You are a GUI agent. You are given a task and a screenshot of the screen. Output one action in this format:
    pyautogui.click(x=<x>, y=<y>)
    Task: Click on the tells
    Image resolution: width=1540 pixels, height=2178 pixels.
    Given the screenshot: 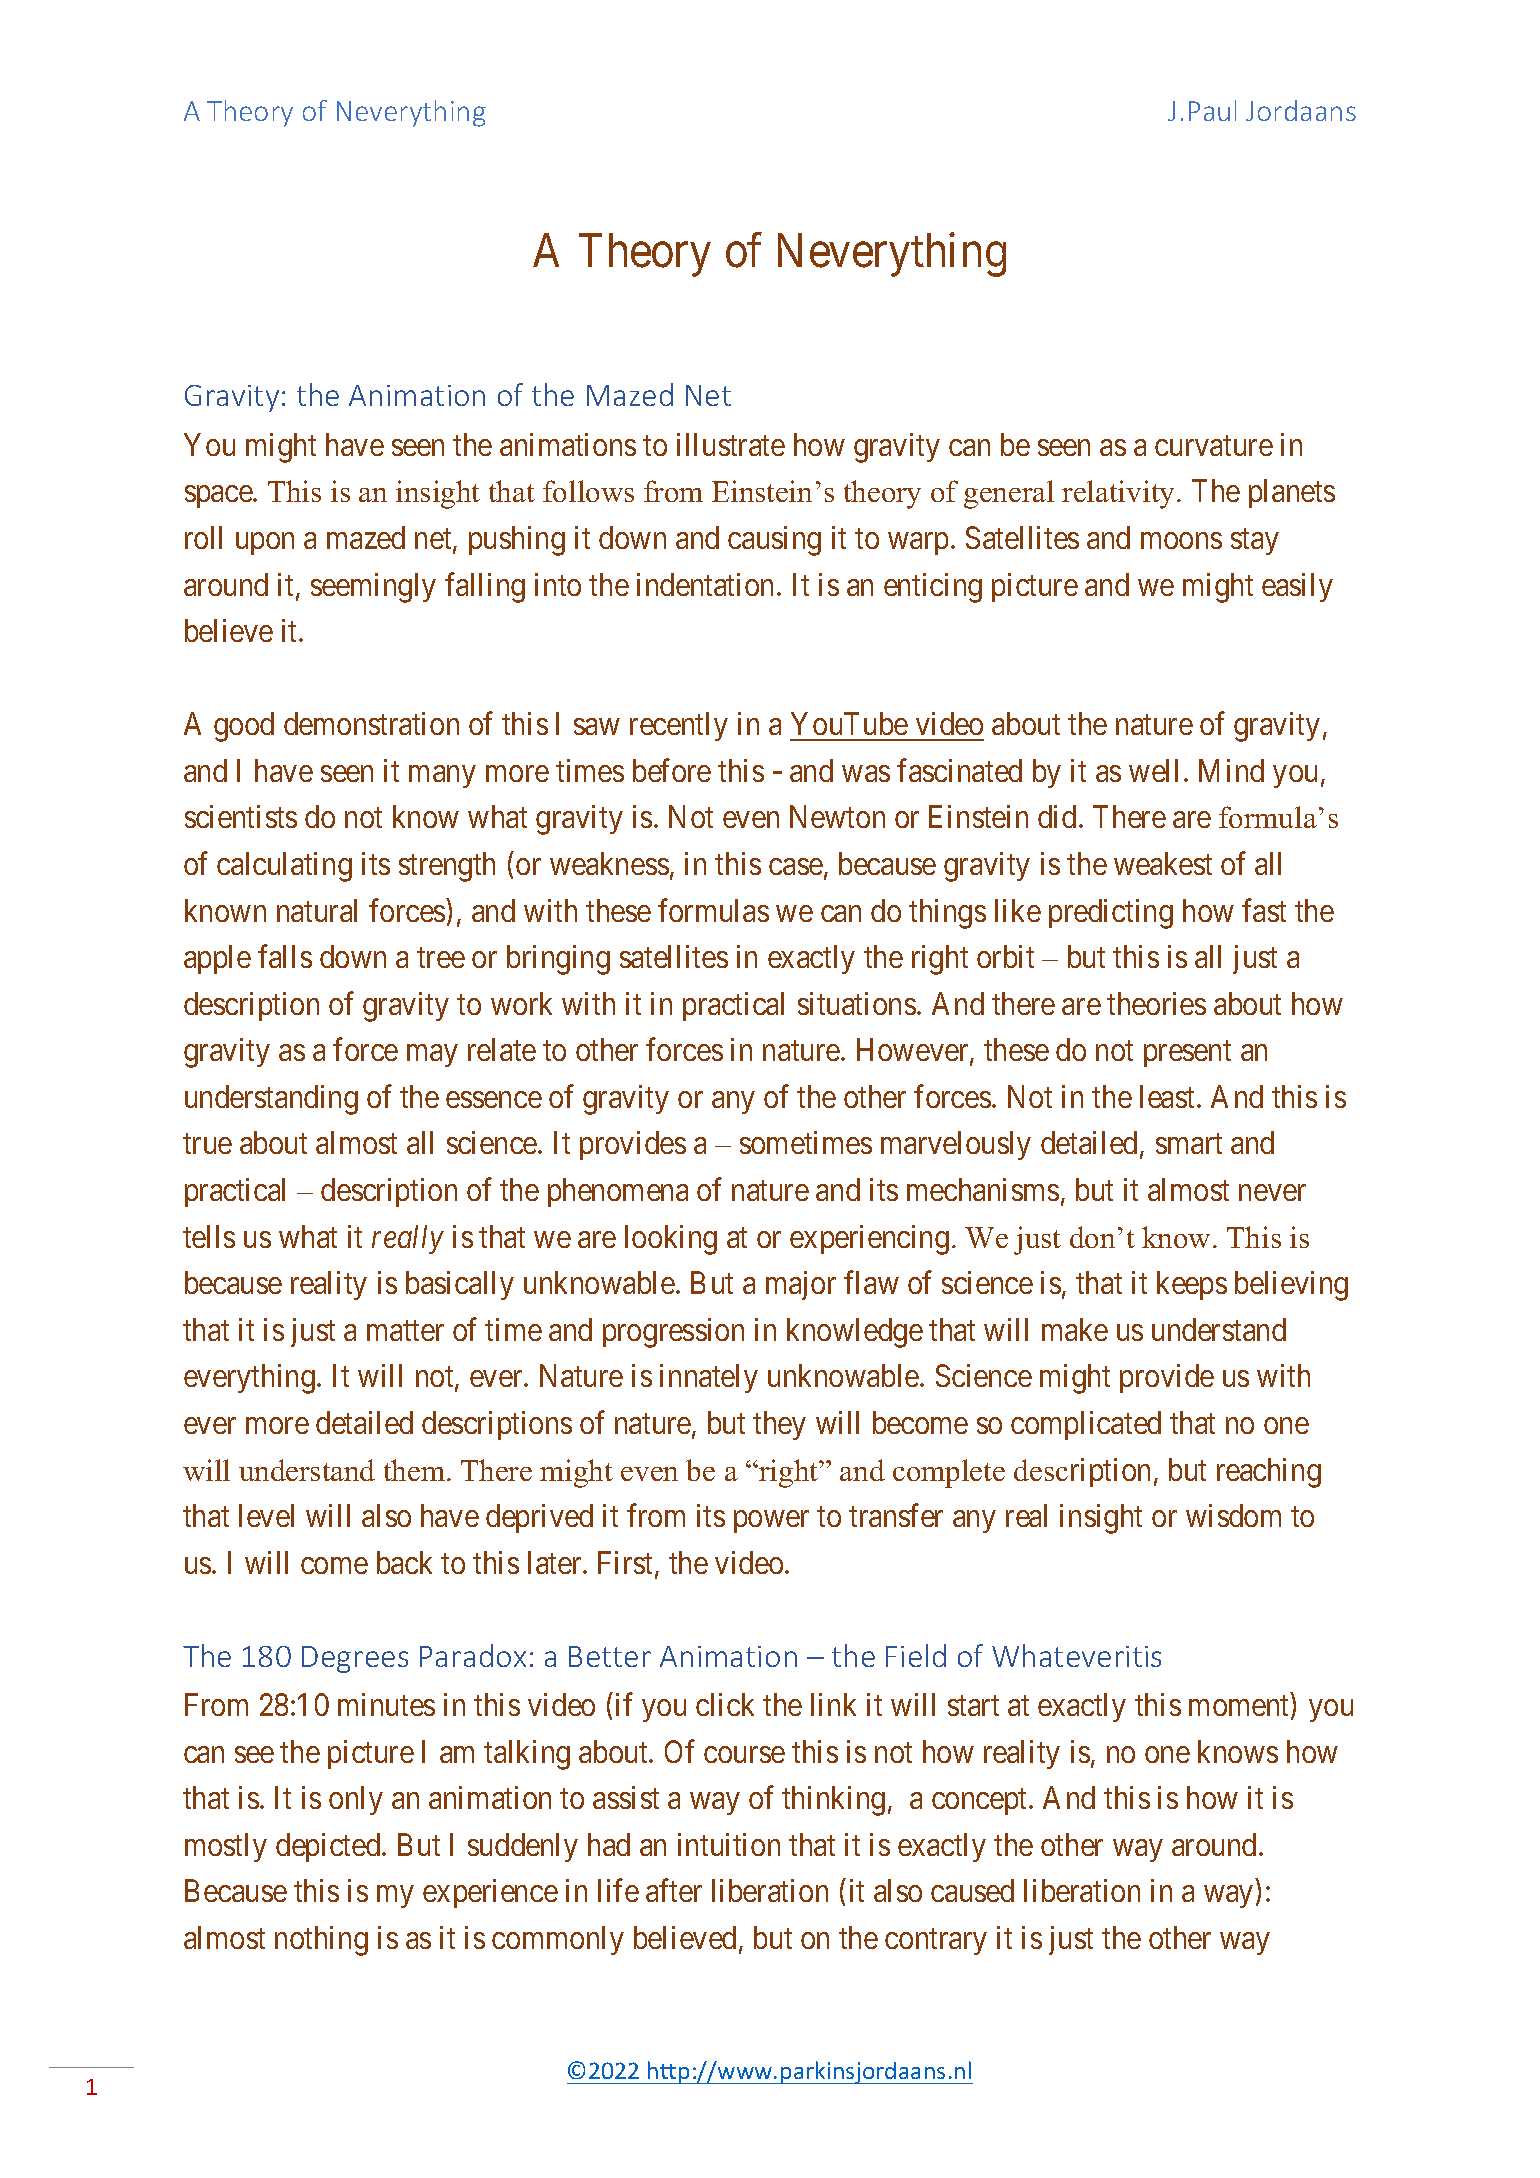 What is the action you would take?
    pyautogui.click(x=209, y=1236)
